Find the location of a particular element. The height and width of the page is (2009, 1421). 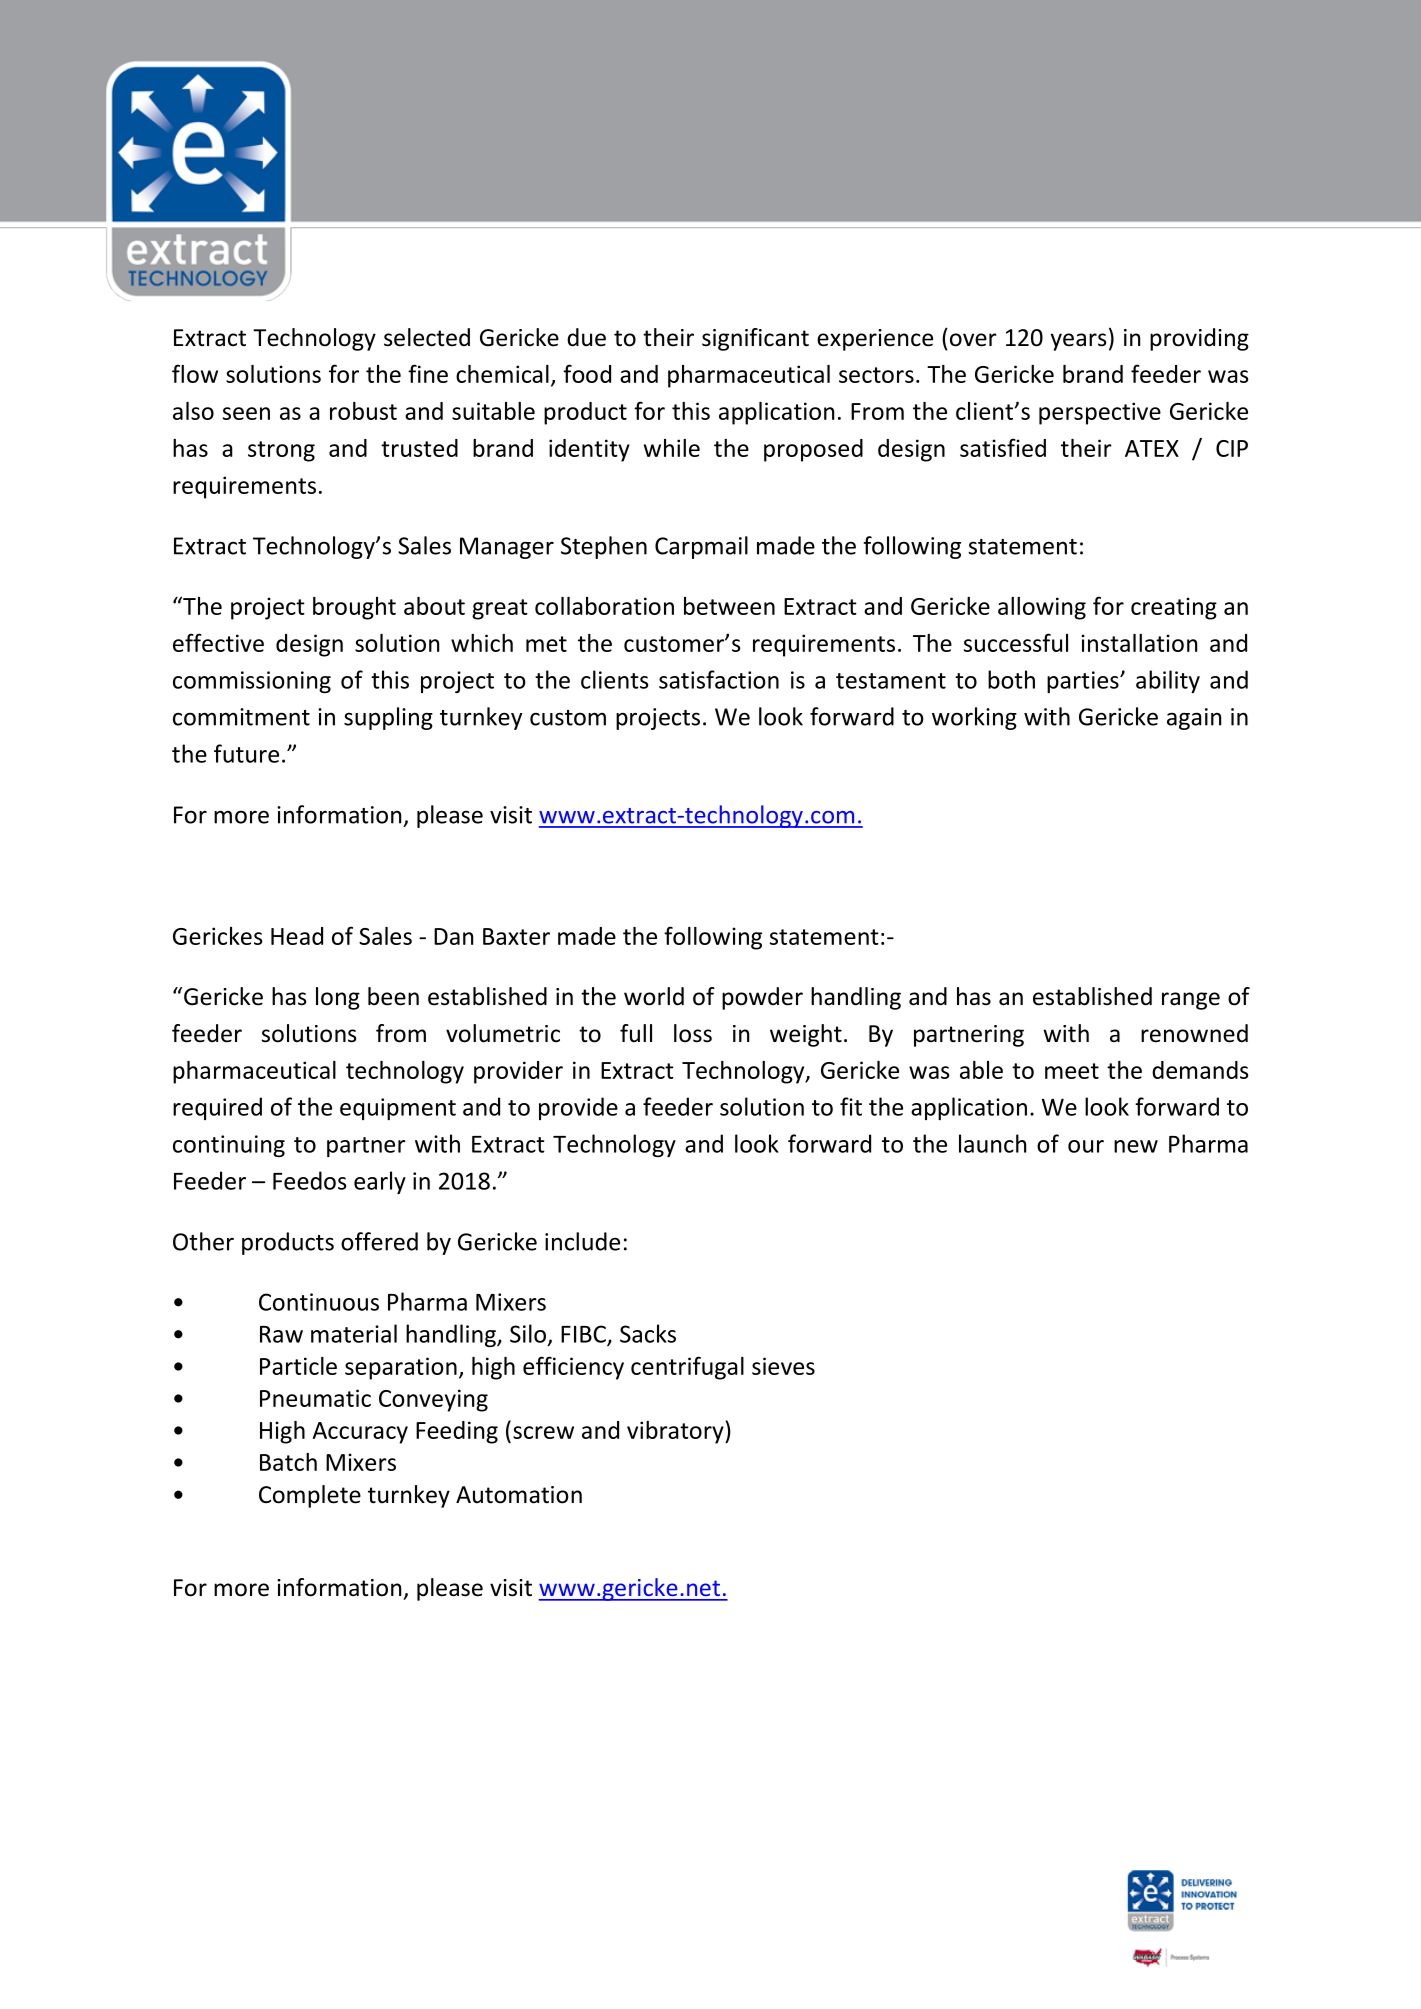

range is located at coordinates (1191, 1001).
